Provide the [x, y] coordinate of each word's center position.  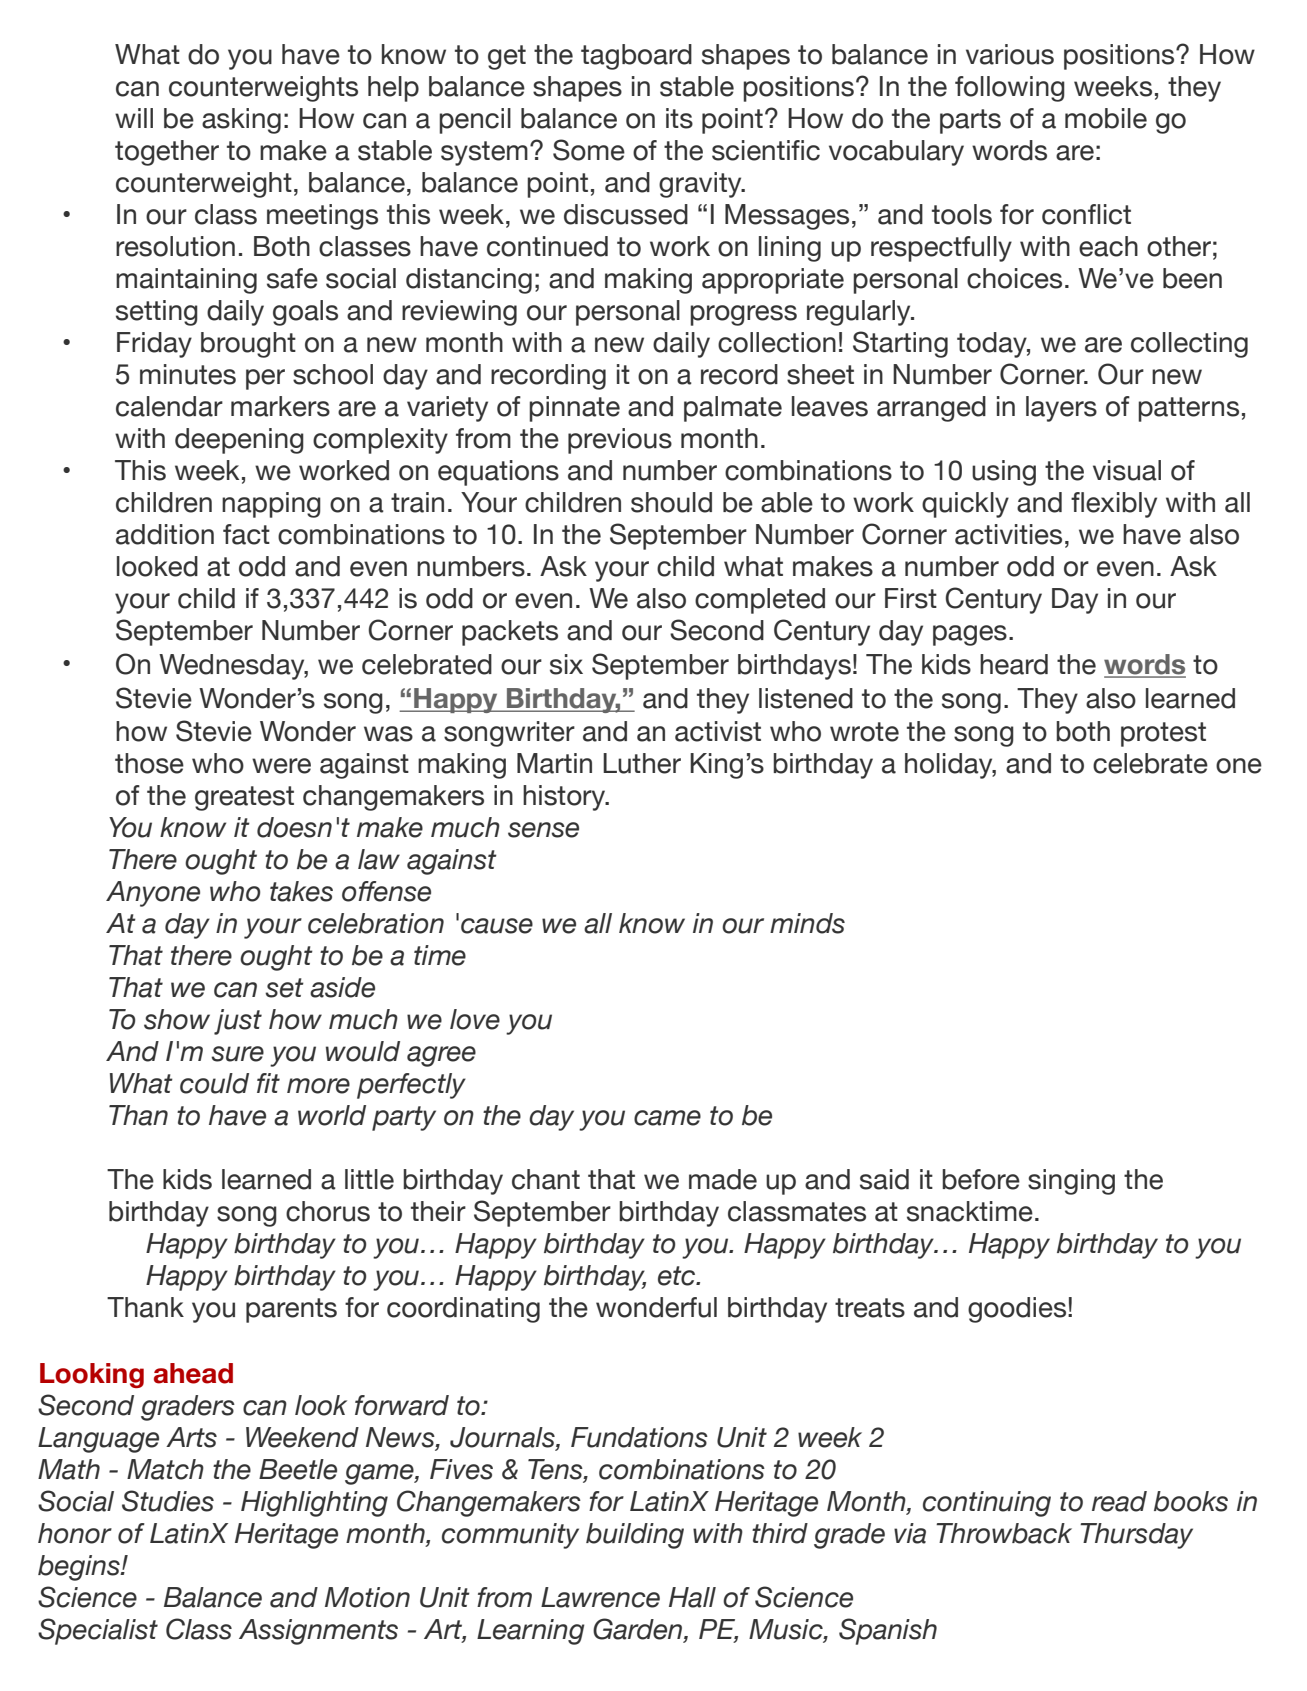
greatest [244, 798]
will [134, 118]
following [1010, 89]
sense [543, 830]
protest [1163, 734]
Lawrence [600, 1597]
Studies [168, 1501]
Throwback [1004, 1533]
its [679, 118]
